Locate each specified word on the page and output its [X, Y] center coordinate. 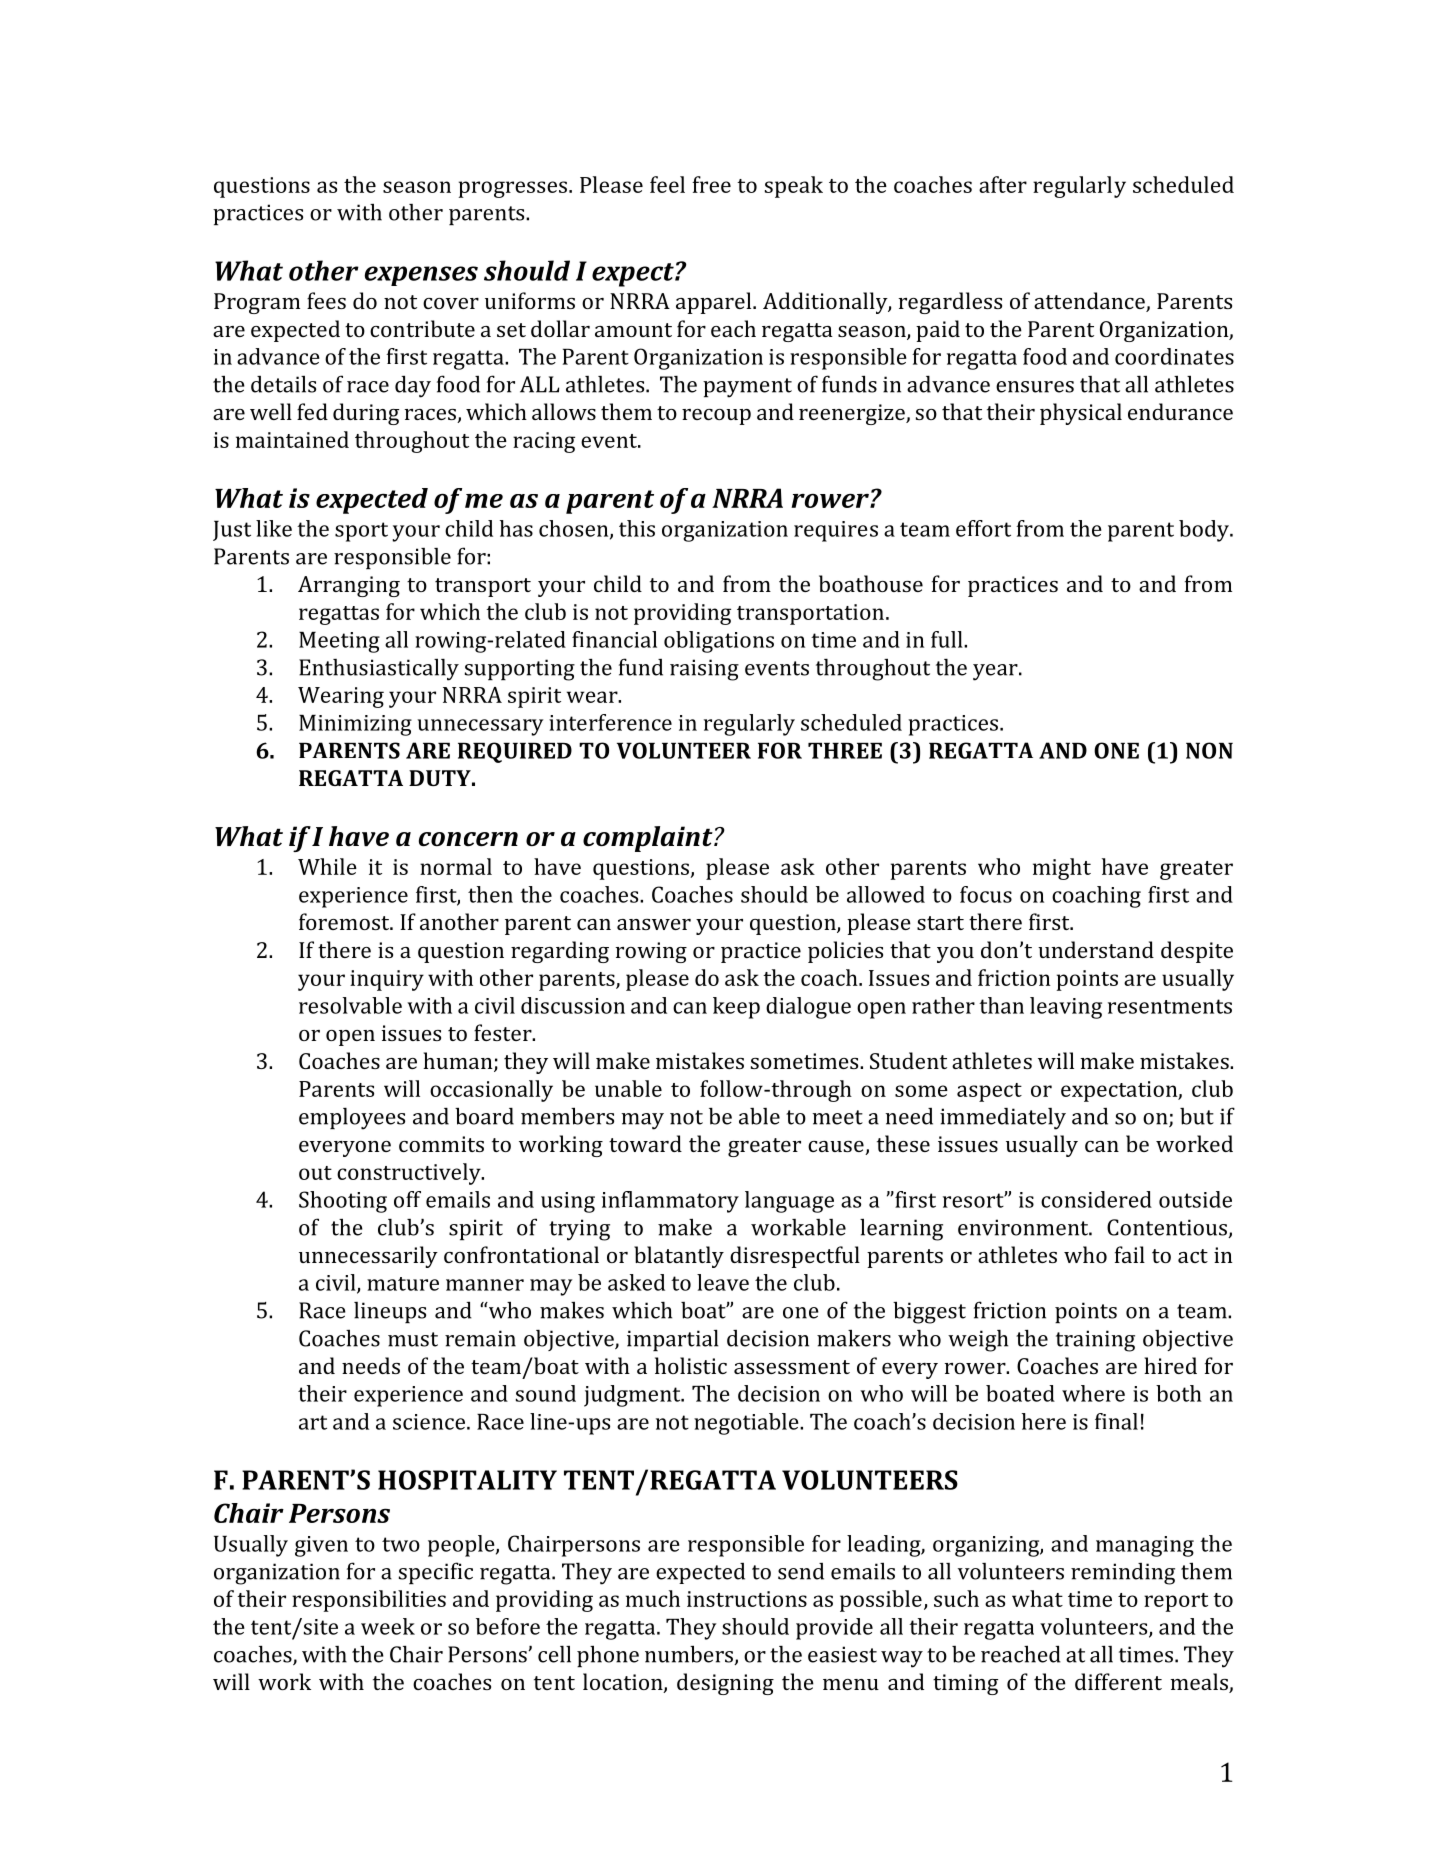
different [1118, 1681]
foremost [345, 921]
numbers [690, 1655]
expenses [421, 276]
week [388, 1626]
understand [1096, 949]
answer [654, 924]
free [711, 184]
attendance [1090, 302]
